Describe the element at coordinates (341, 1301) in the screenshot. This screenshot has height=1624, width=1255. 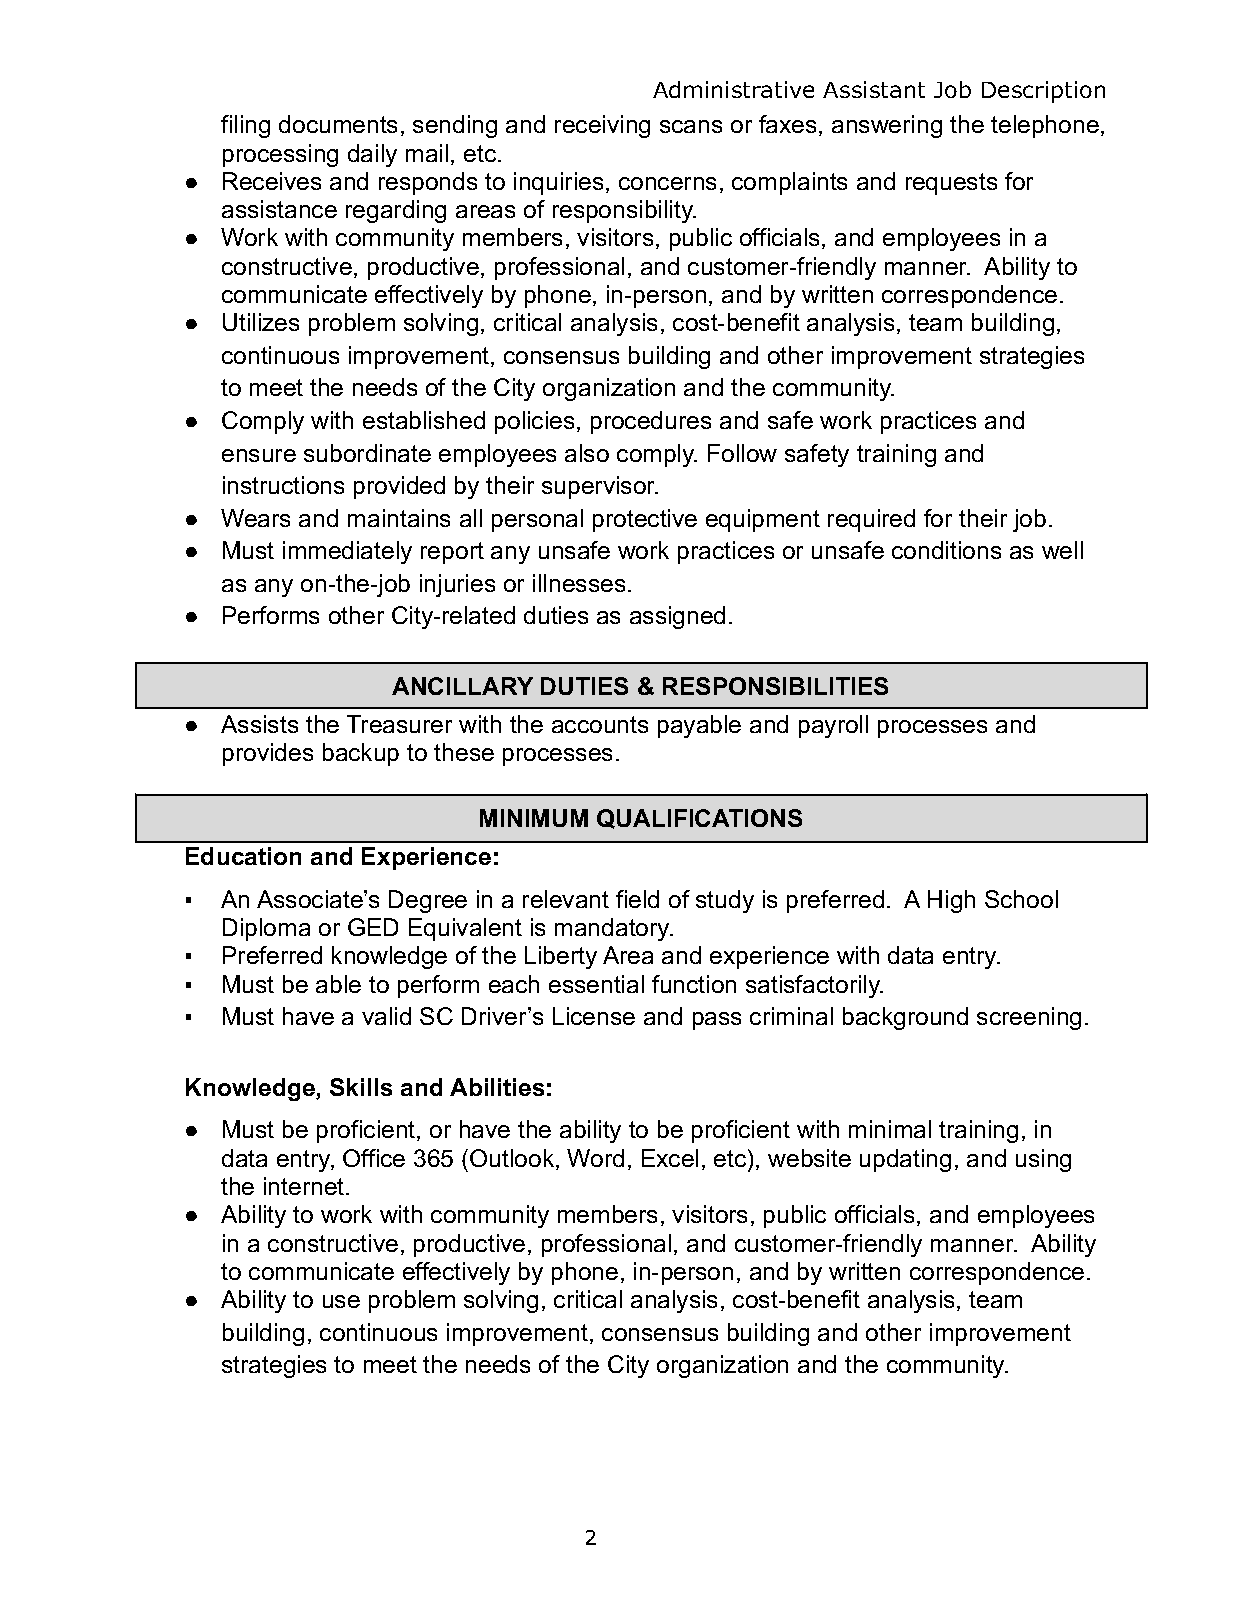
I see `use` at that location.
